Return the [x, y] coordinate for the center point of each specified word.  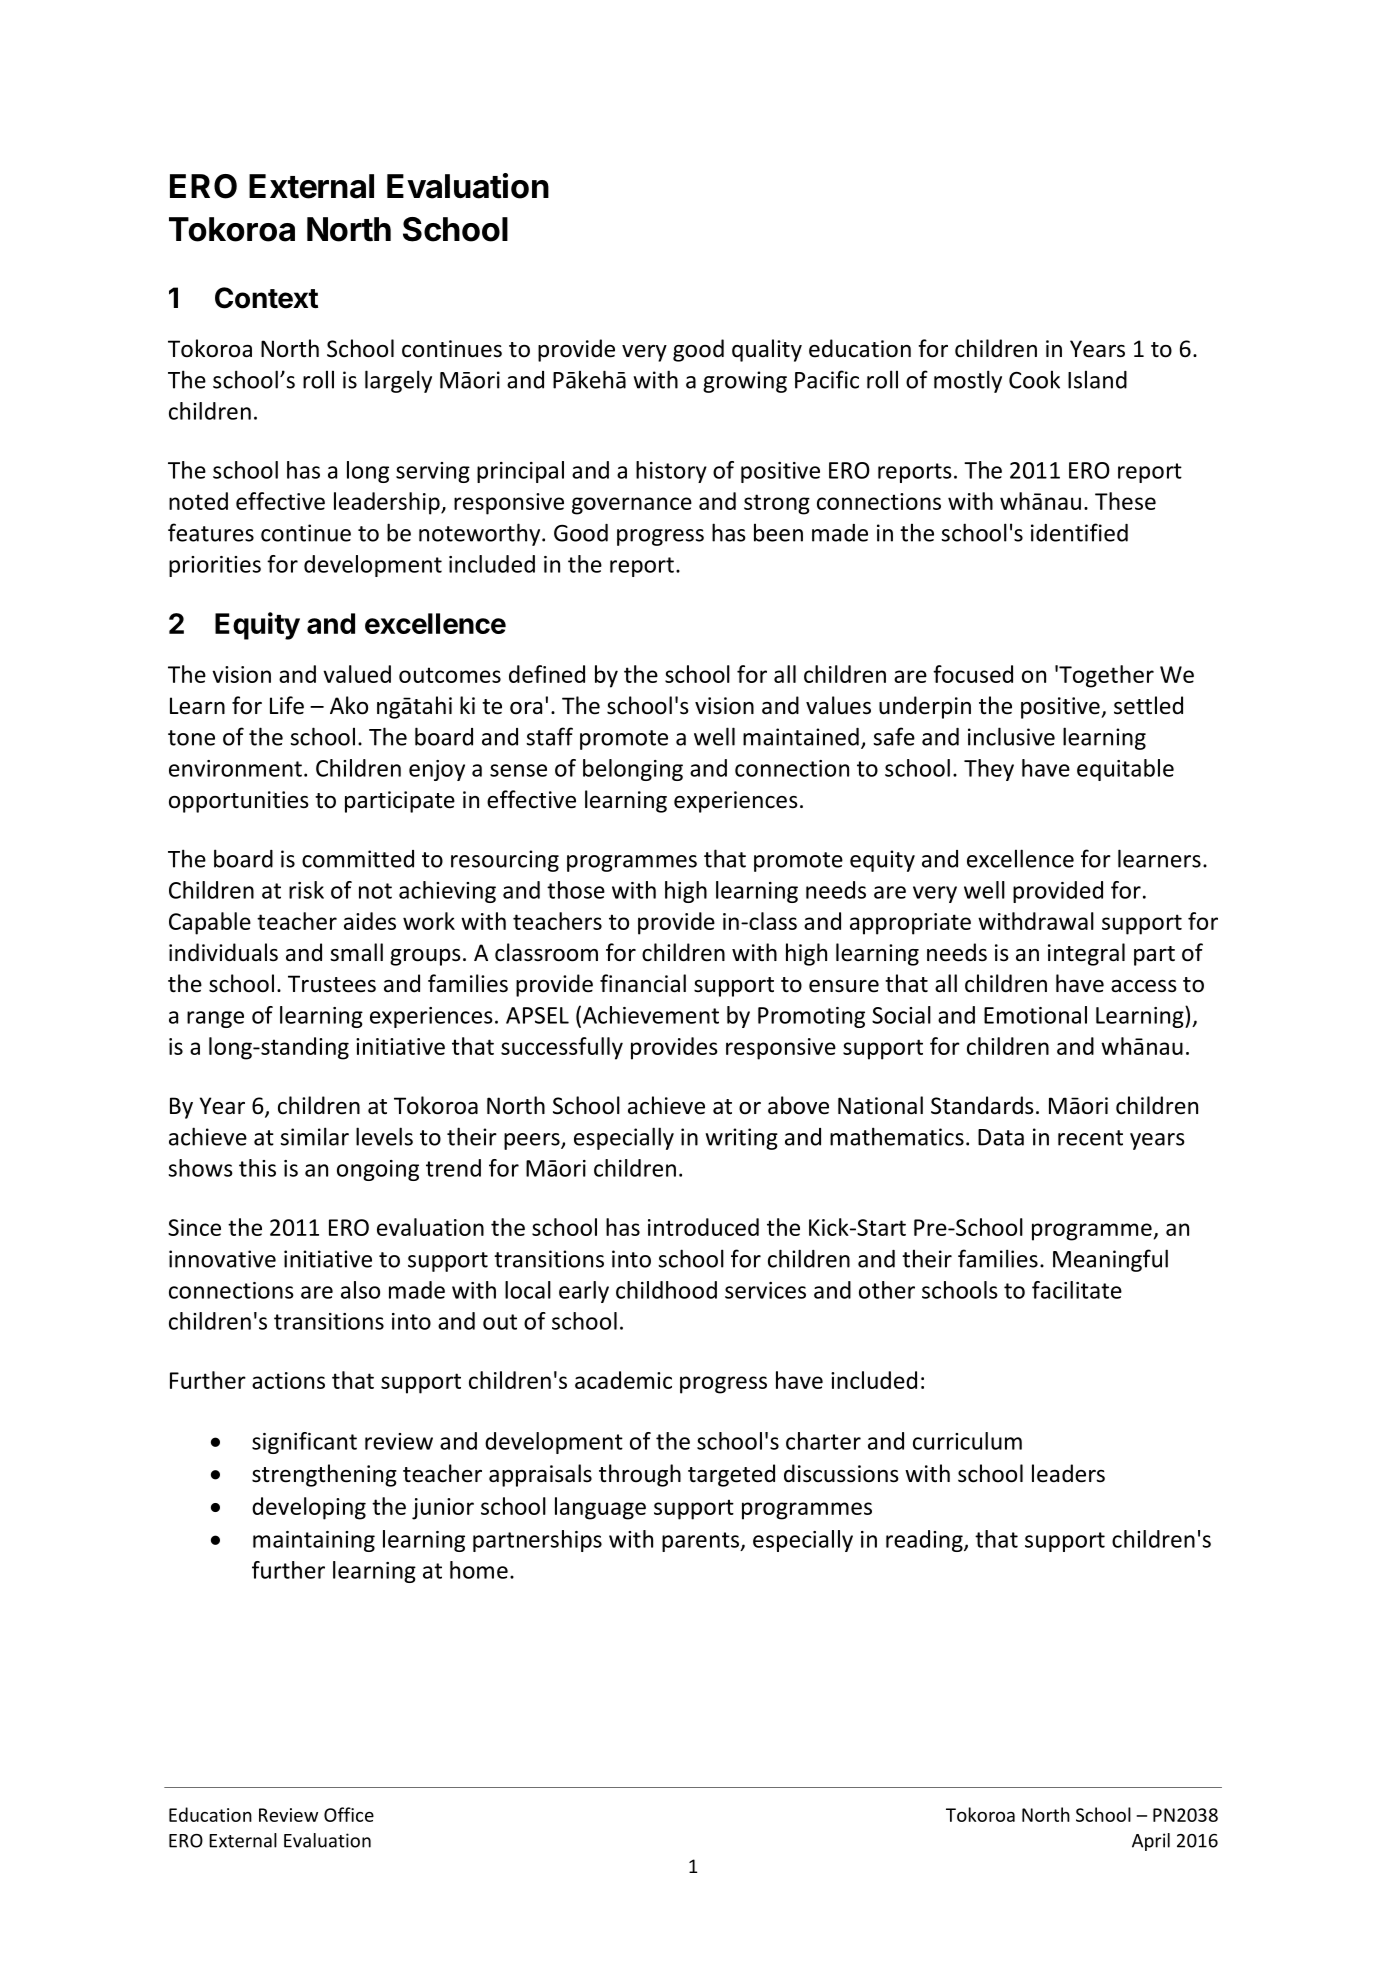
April [1151, 1842]
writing [741, 1139]
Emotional [1035, 1015]
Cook [1034, 379]
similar [314, 1136]
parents [702, 1542]
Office [349, 1814]
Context [266, 298]
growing [745, 382]
